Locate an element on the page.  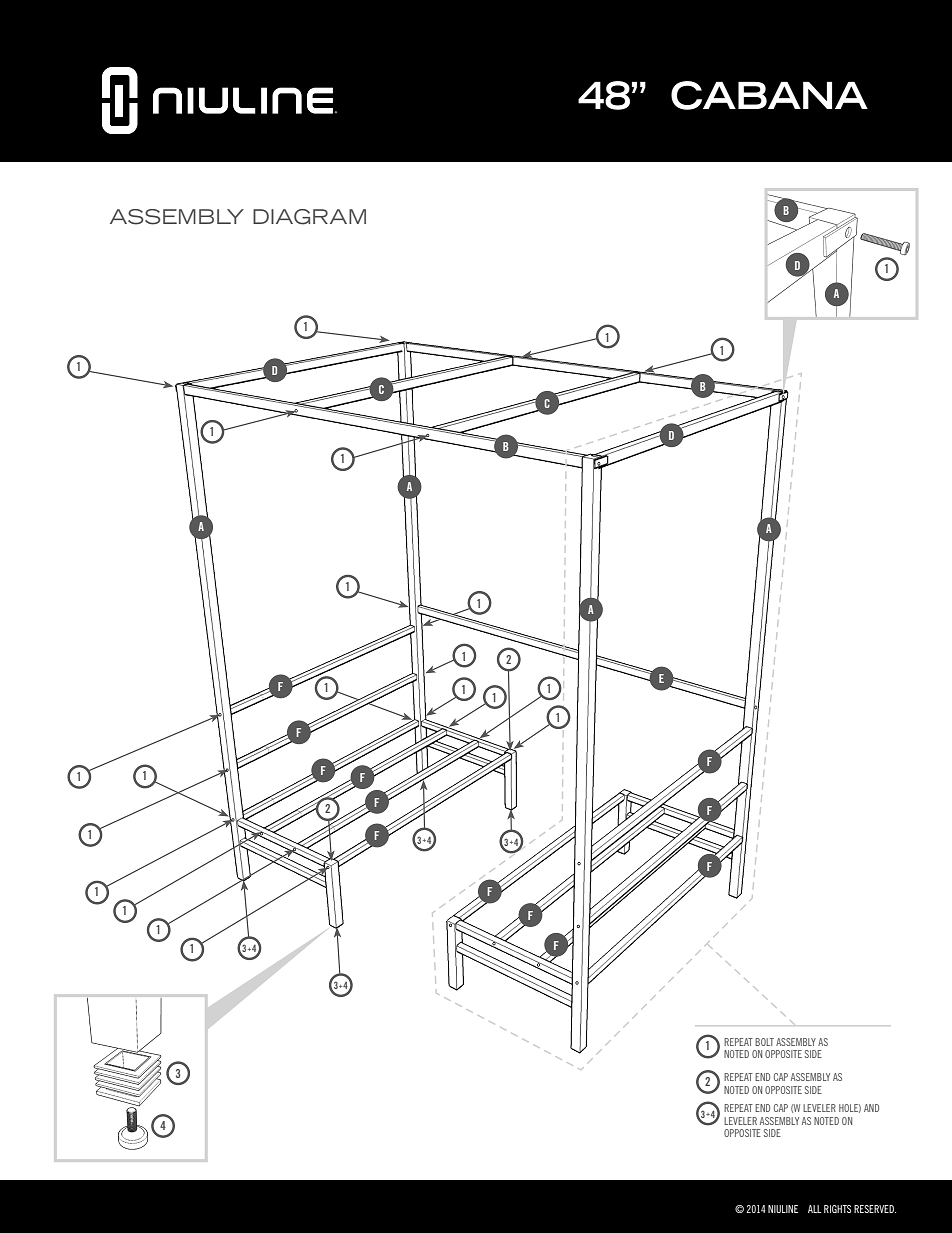
BOLT is located at coordinates (764, 1042).
